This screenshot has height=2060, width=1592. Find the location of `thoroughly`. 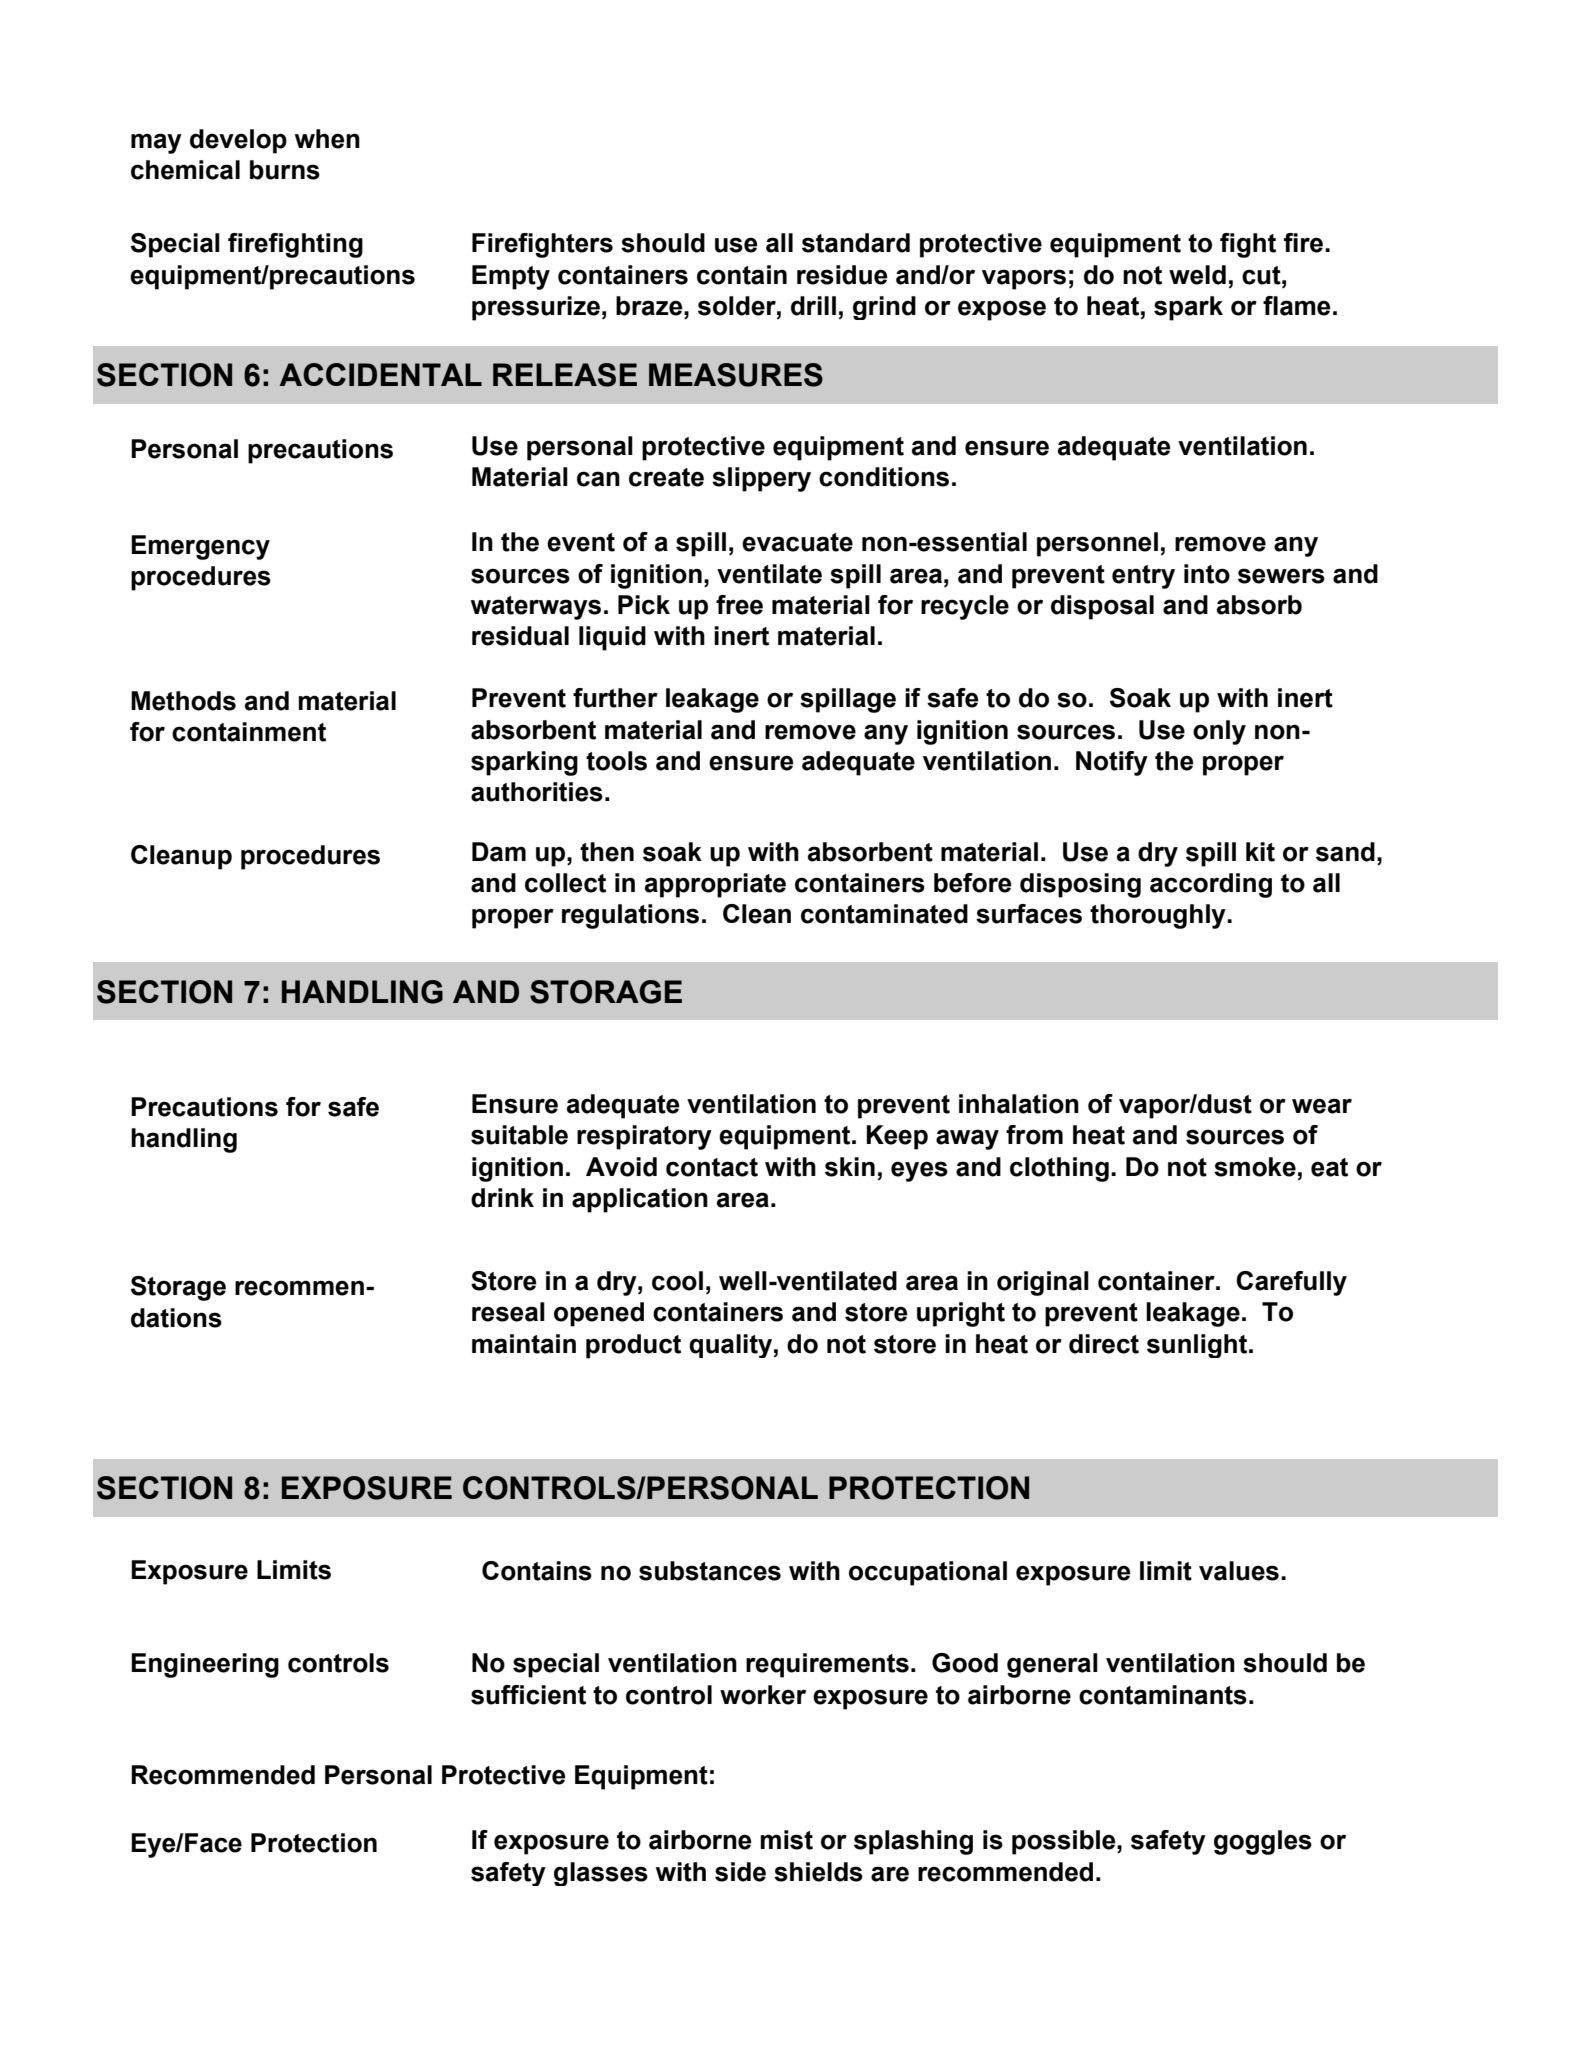

thoroughly is located at coordinates (1159, 916).
